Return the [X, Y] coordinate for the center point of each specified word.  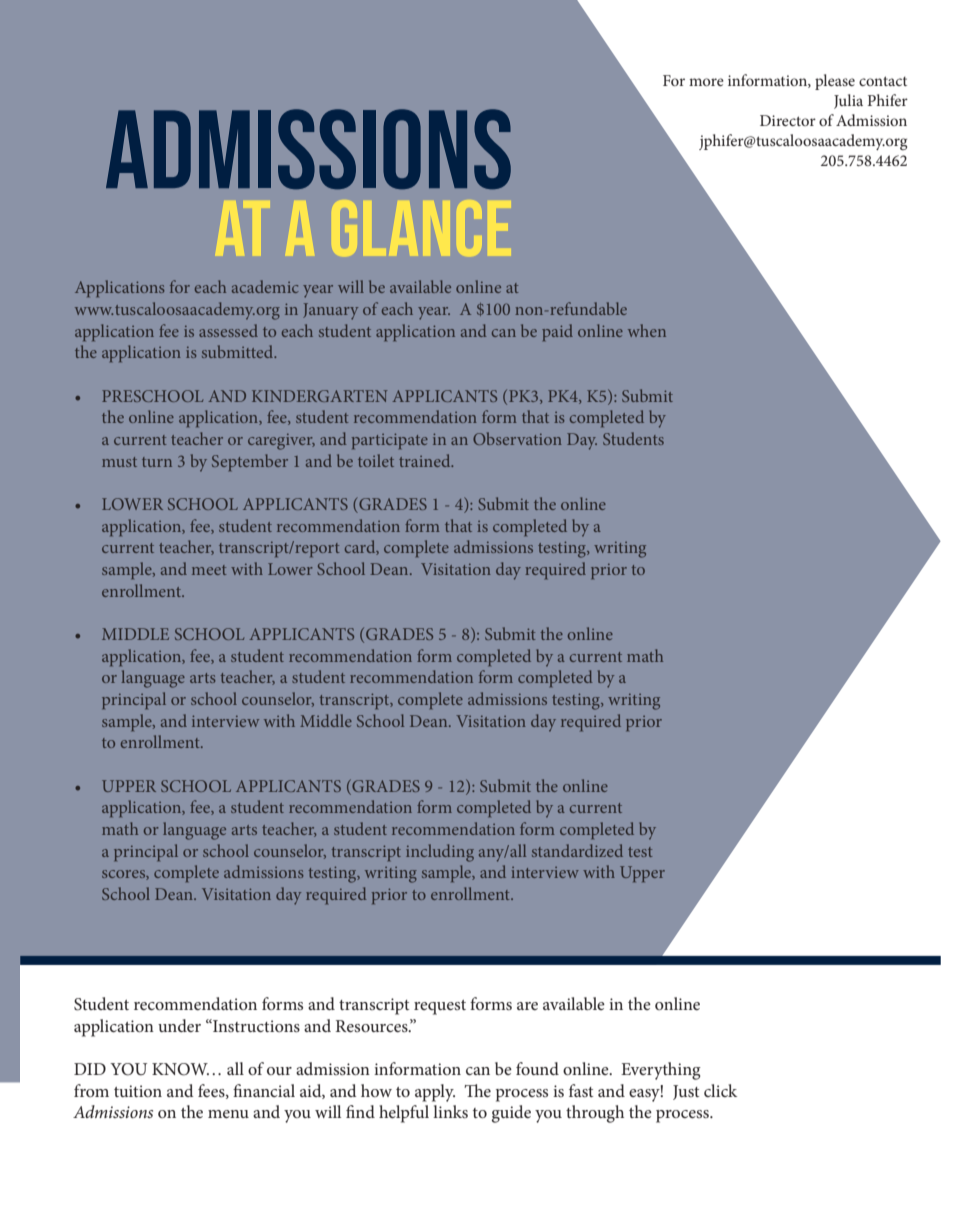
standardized [577, 850]
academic [265, 286]
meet [209, 570]
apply [435, 1093]
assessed [228, 330]
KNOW [180, 1069]
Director [788, 120]
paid [557, 332]
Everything [661, 1071]
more [706, 82]
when [647, 330]
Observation [517, 438]
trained [426, 460]
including [440, 853]
